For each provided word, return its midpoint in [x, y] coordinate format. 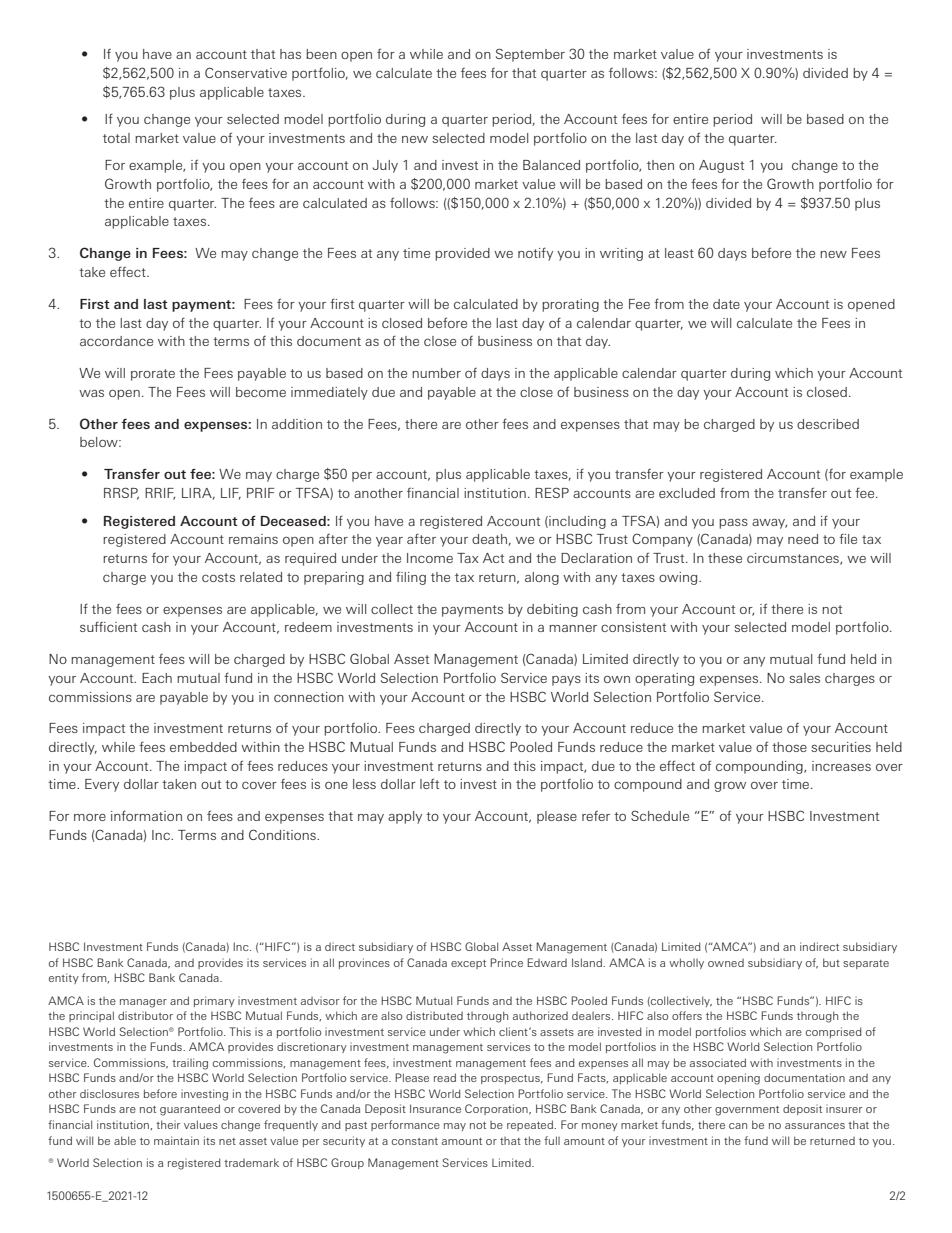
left [429, 783]
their [168, 1124]
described [828, 424]
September [530, 55]
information [146, 815]
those [789, 747]
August [721, 166]
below [100, 442]
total [116, 138]
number [436, 373]
